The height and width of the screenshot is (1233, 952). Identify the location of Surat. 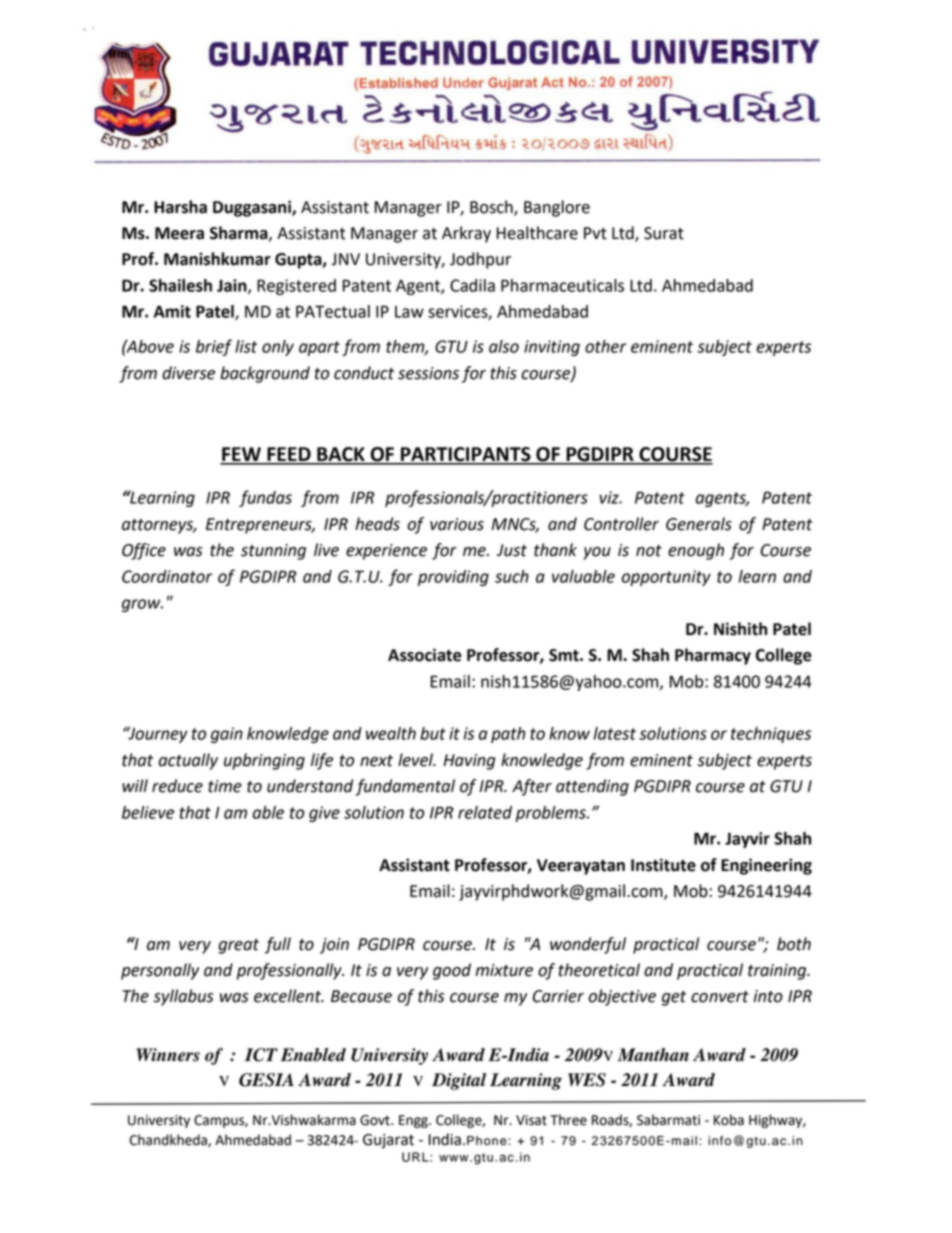
(664, 233).
